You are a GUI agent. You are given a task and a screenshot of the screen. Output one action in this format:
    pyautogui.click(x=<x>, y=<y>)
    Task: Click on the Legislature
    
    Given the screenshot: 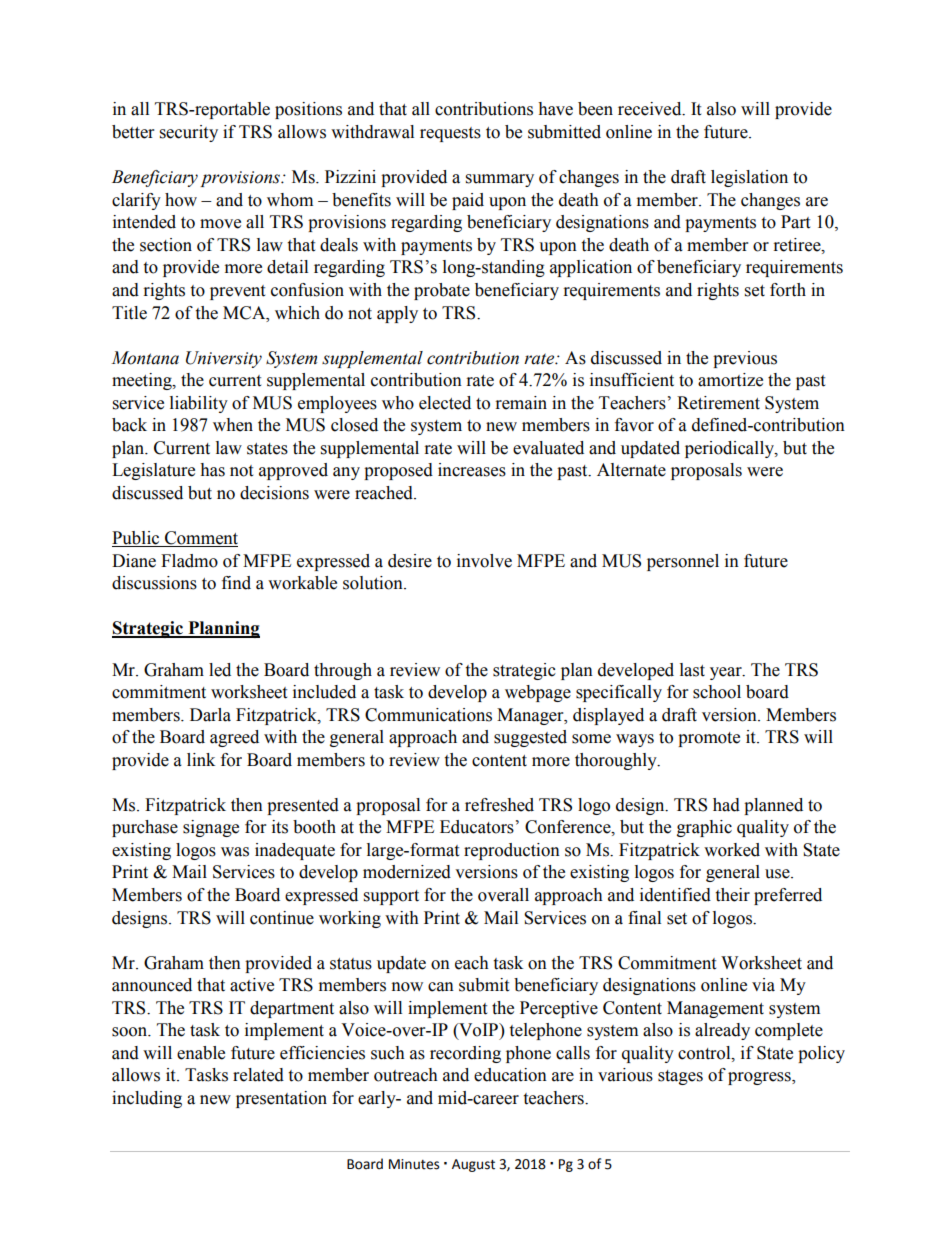 What is the action you would take?
    pyautogui.click(x=153, y=471)
